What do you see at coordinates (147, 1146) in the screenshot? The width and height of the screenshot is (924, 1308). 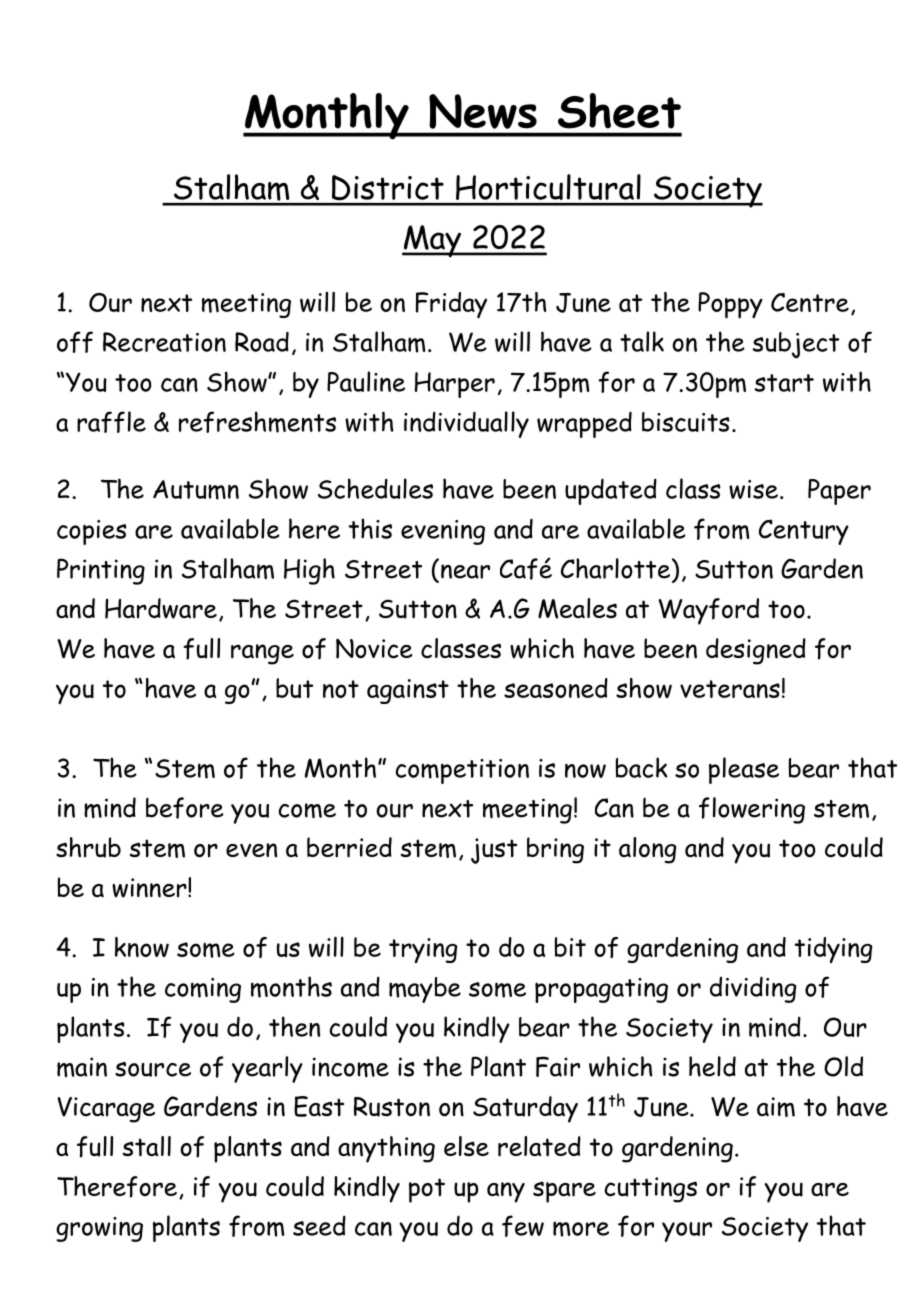 I see `stall` at bounding box center [147, 1146].
